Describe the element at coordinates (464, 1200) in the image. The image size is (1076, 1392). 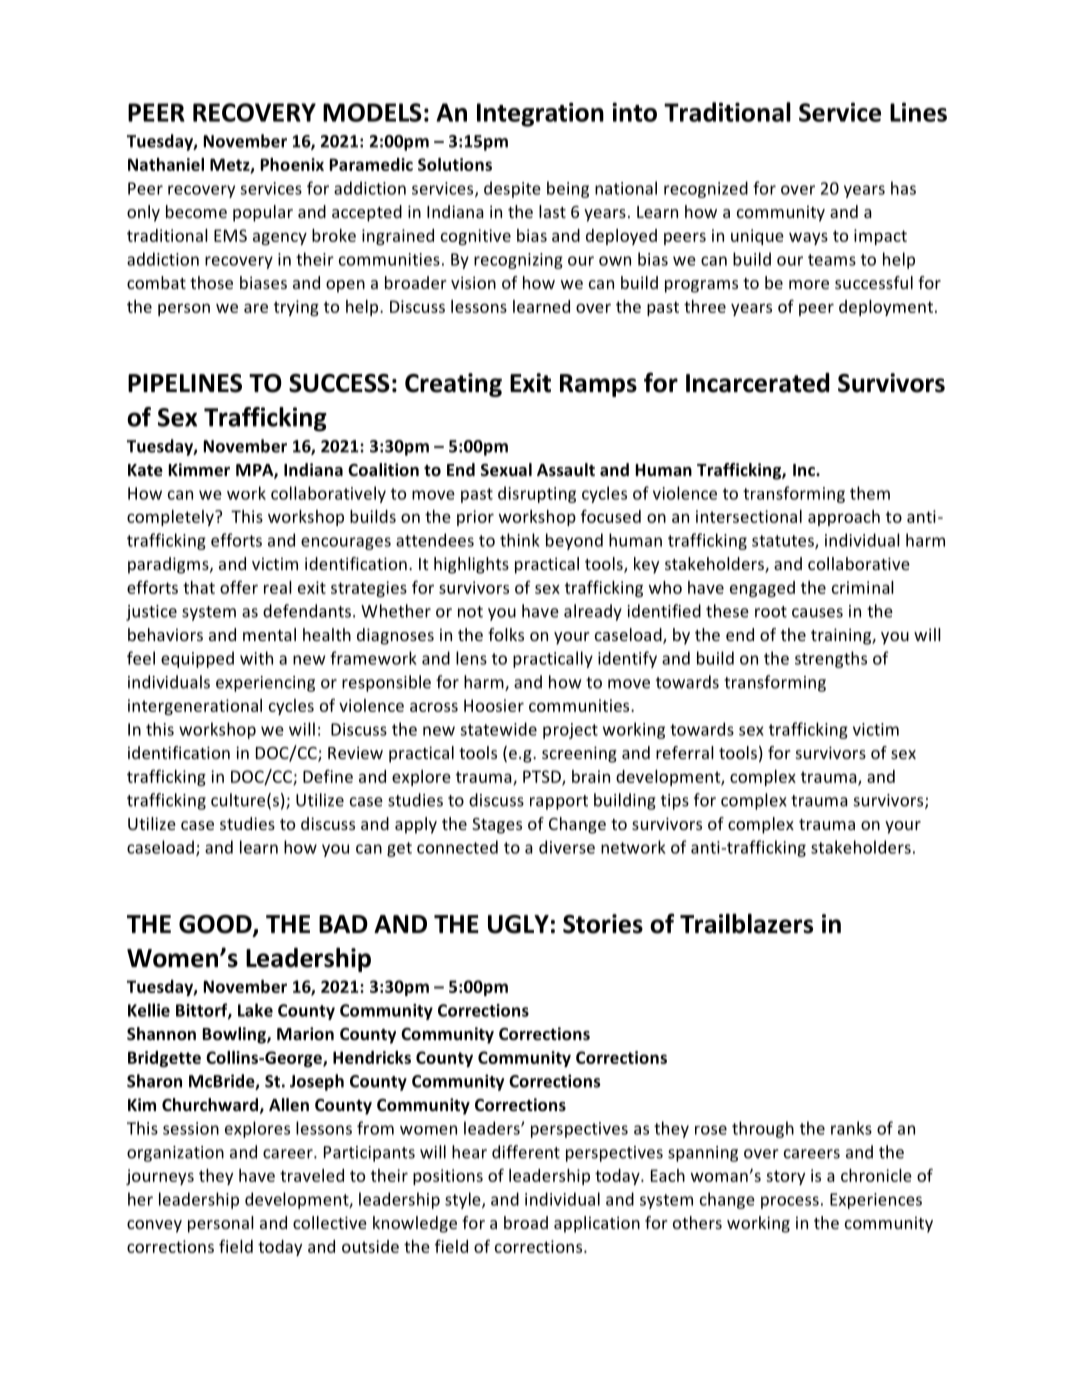
I see `style` at that location.
